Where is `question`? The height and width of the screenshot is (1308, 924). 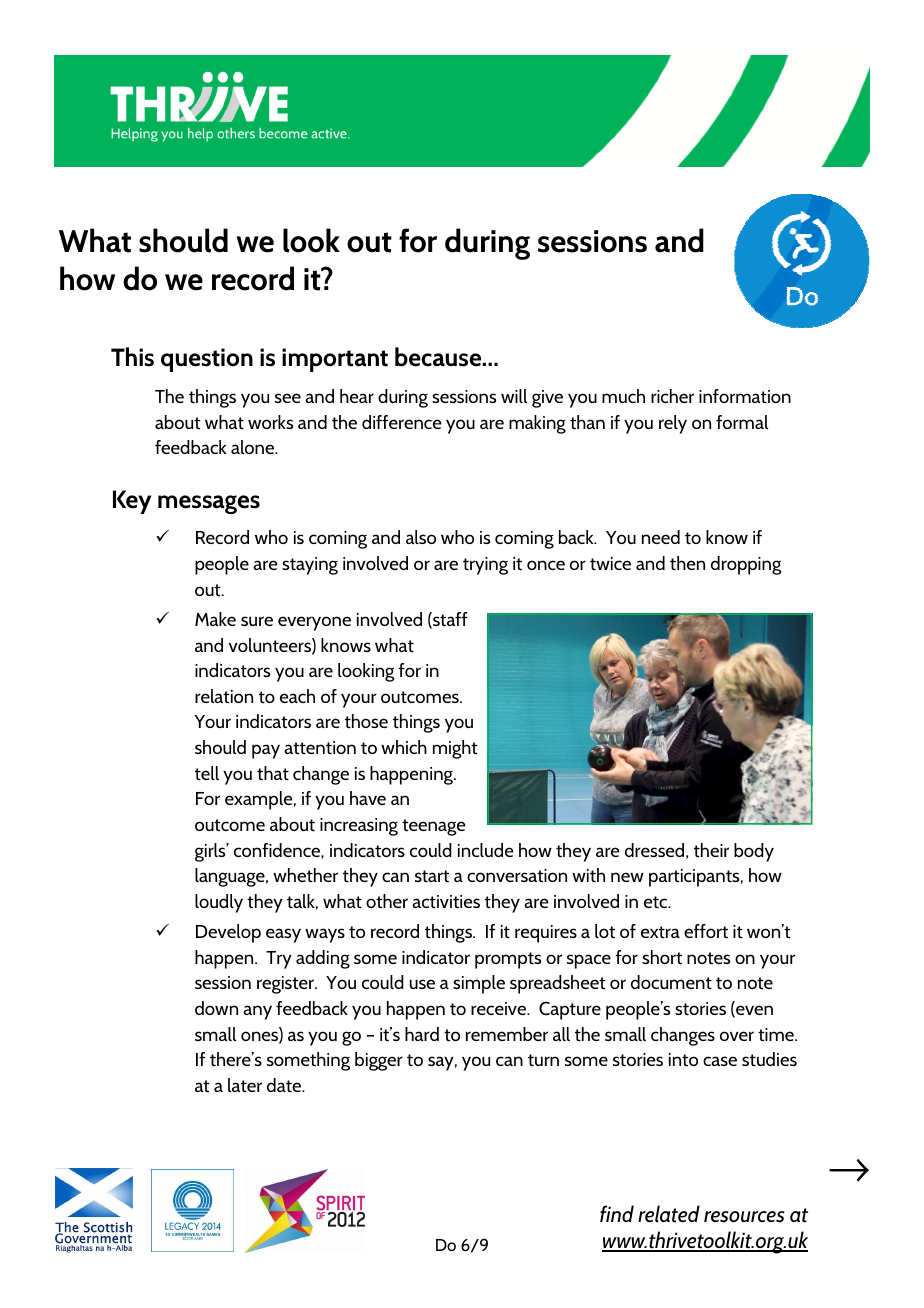
question is located at coordinates (207, 360).
